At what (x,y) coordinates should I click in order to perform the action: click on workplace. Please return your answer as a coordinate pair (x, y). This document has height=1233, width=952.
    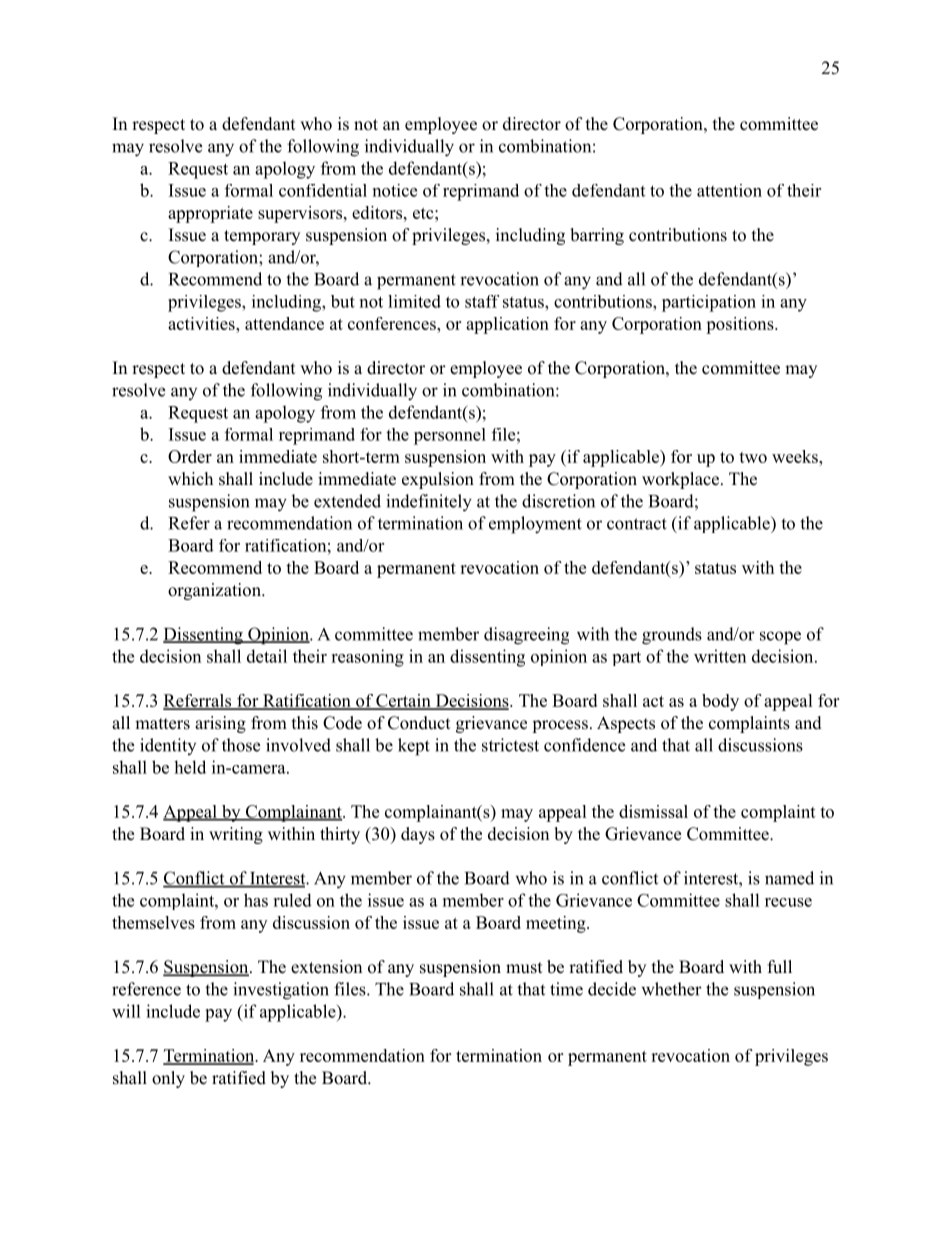
    Looking at the image, I should click on (680, 480).
